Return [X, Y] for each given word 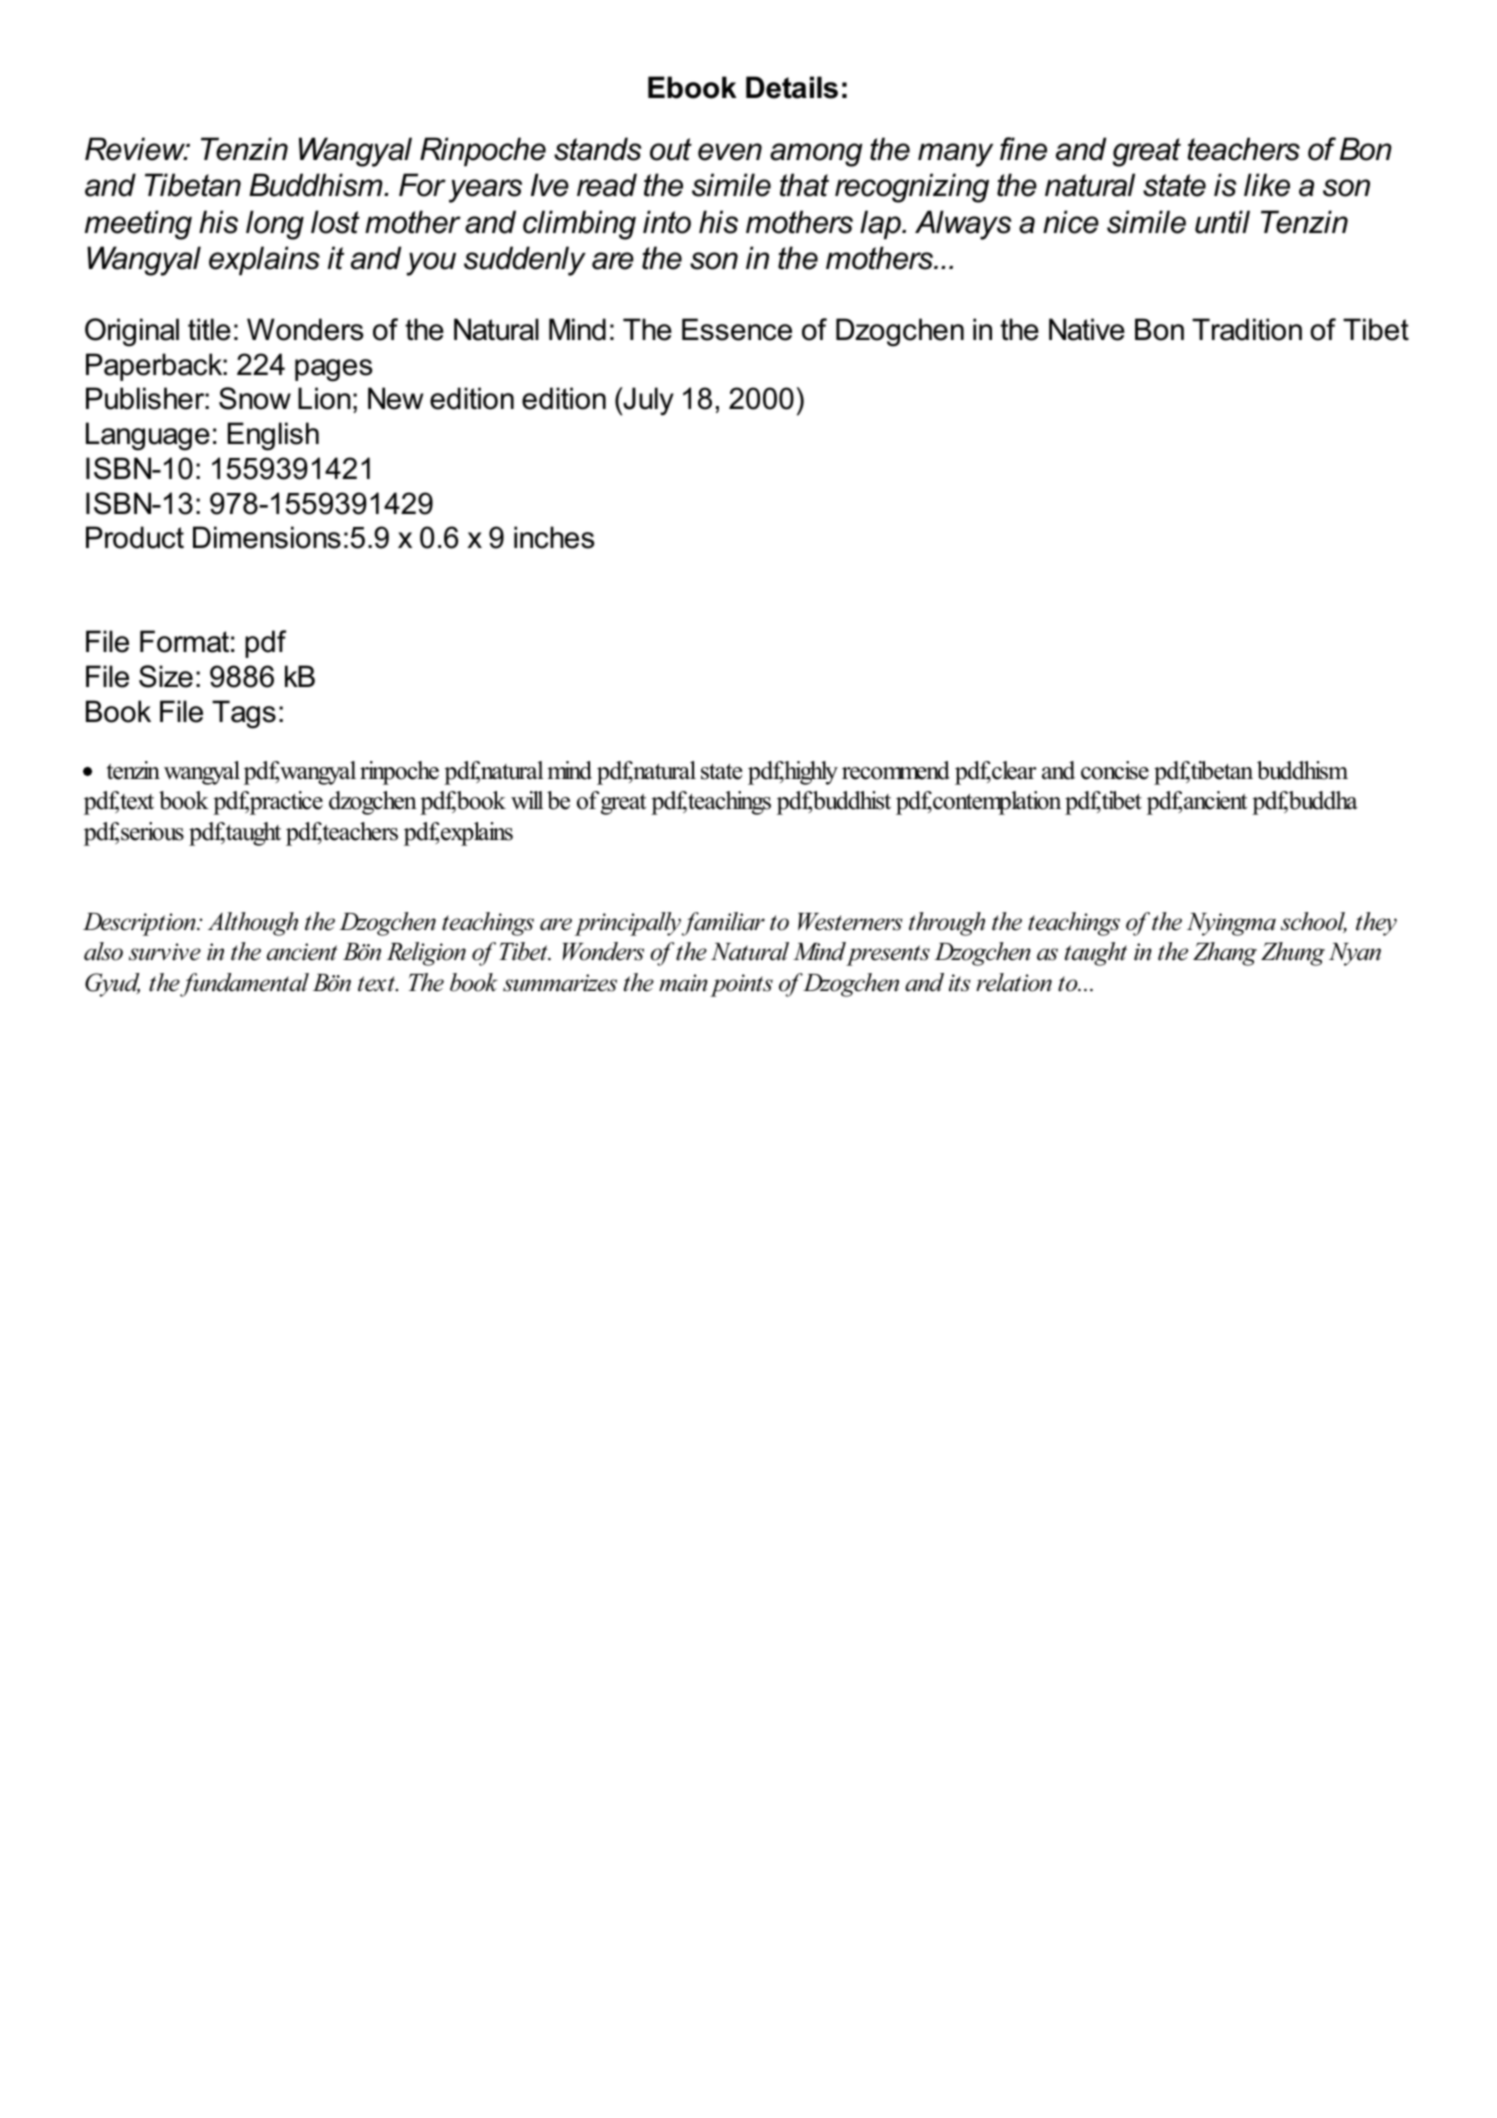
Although [253, 924]
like [1267, 185]
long [275, 225]
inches [554, 537]
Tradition [1247, 329]
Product [135, 537]
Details [792, 87]
